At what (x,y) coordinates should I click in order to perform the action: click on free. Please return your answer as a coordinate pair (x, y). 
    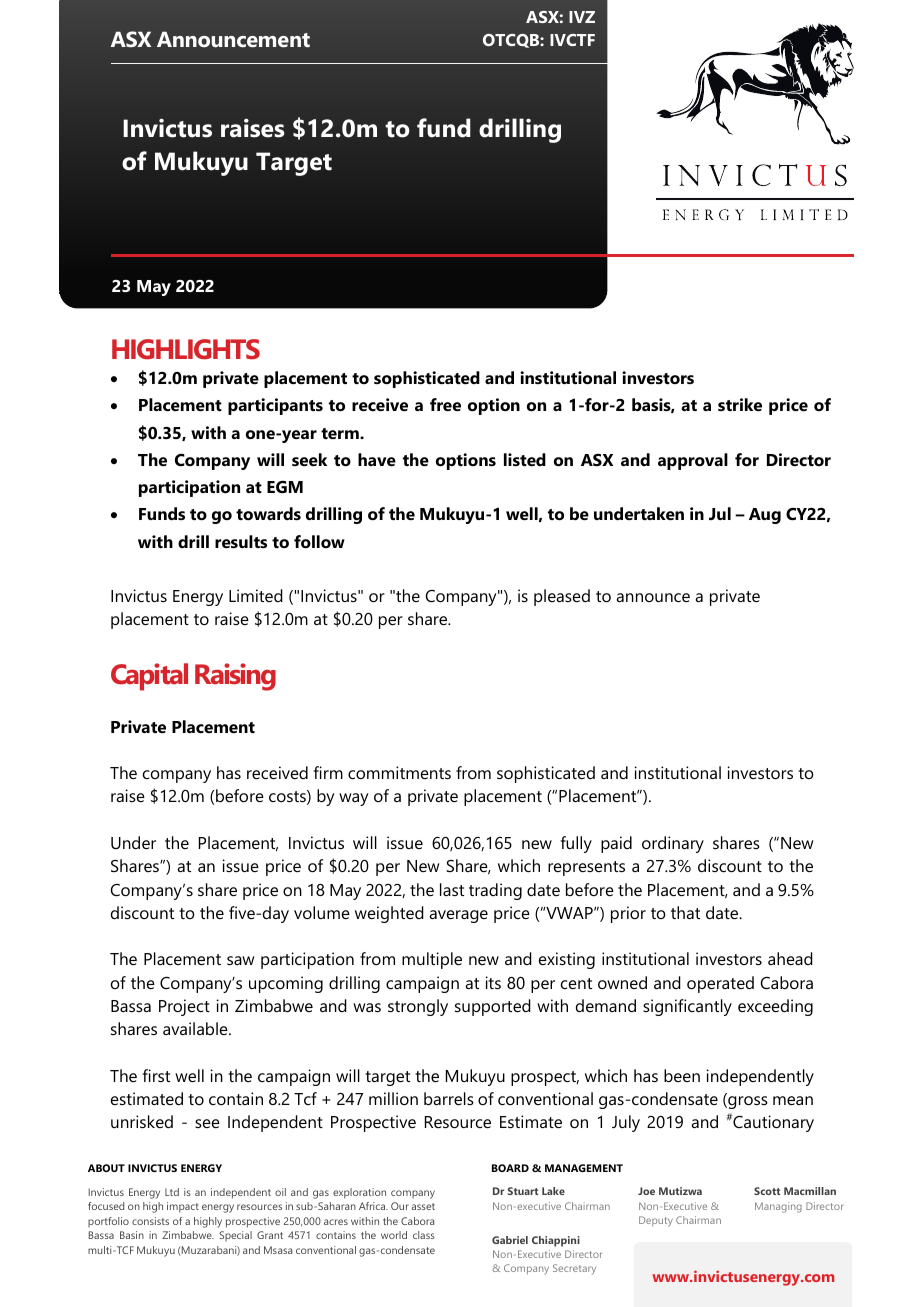
    Looking at the image, I should click on (445, 404).
